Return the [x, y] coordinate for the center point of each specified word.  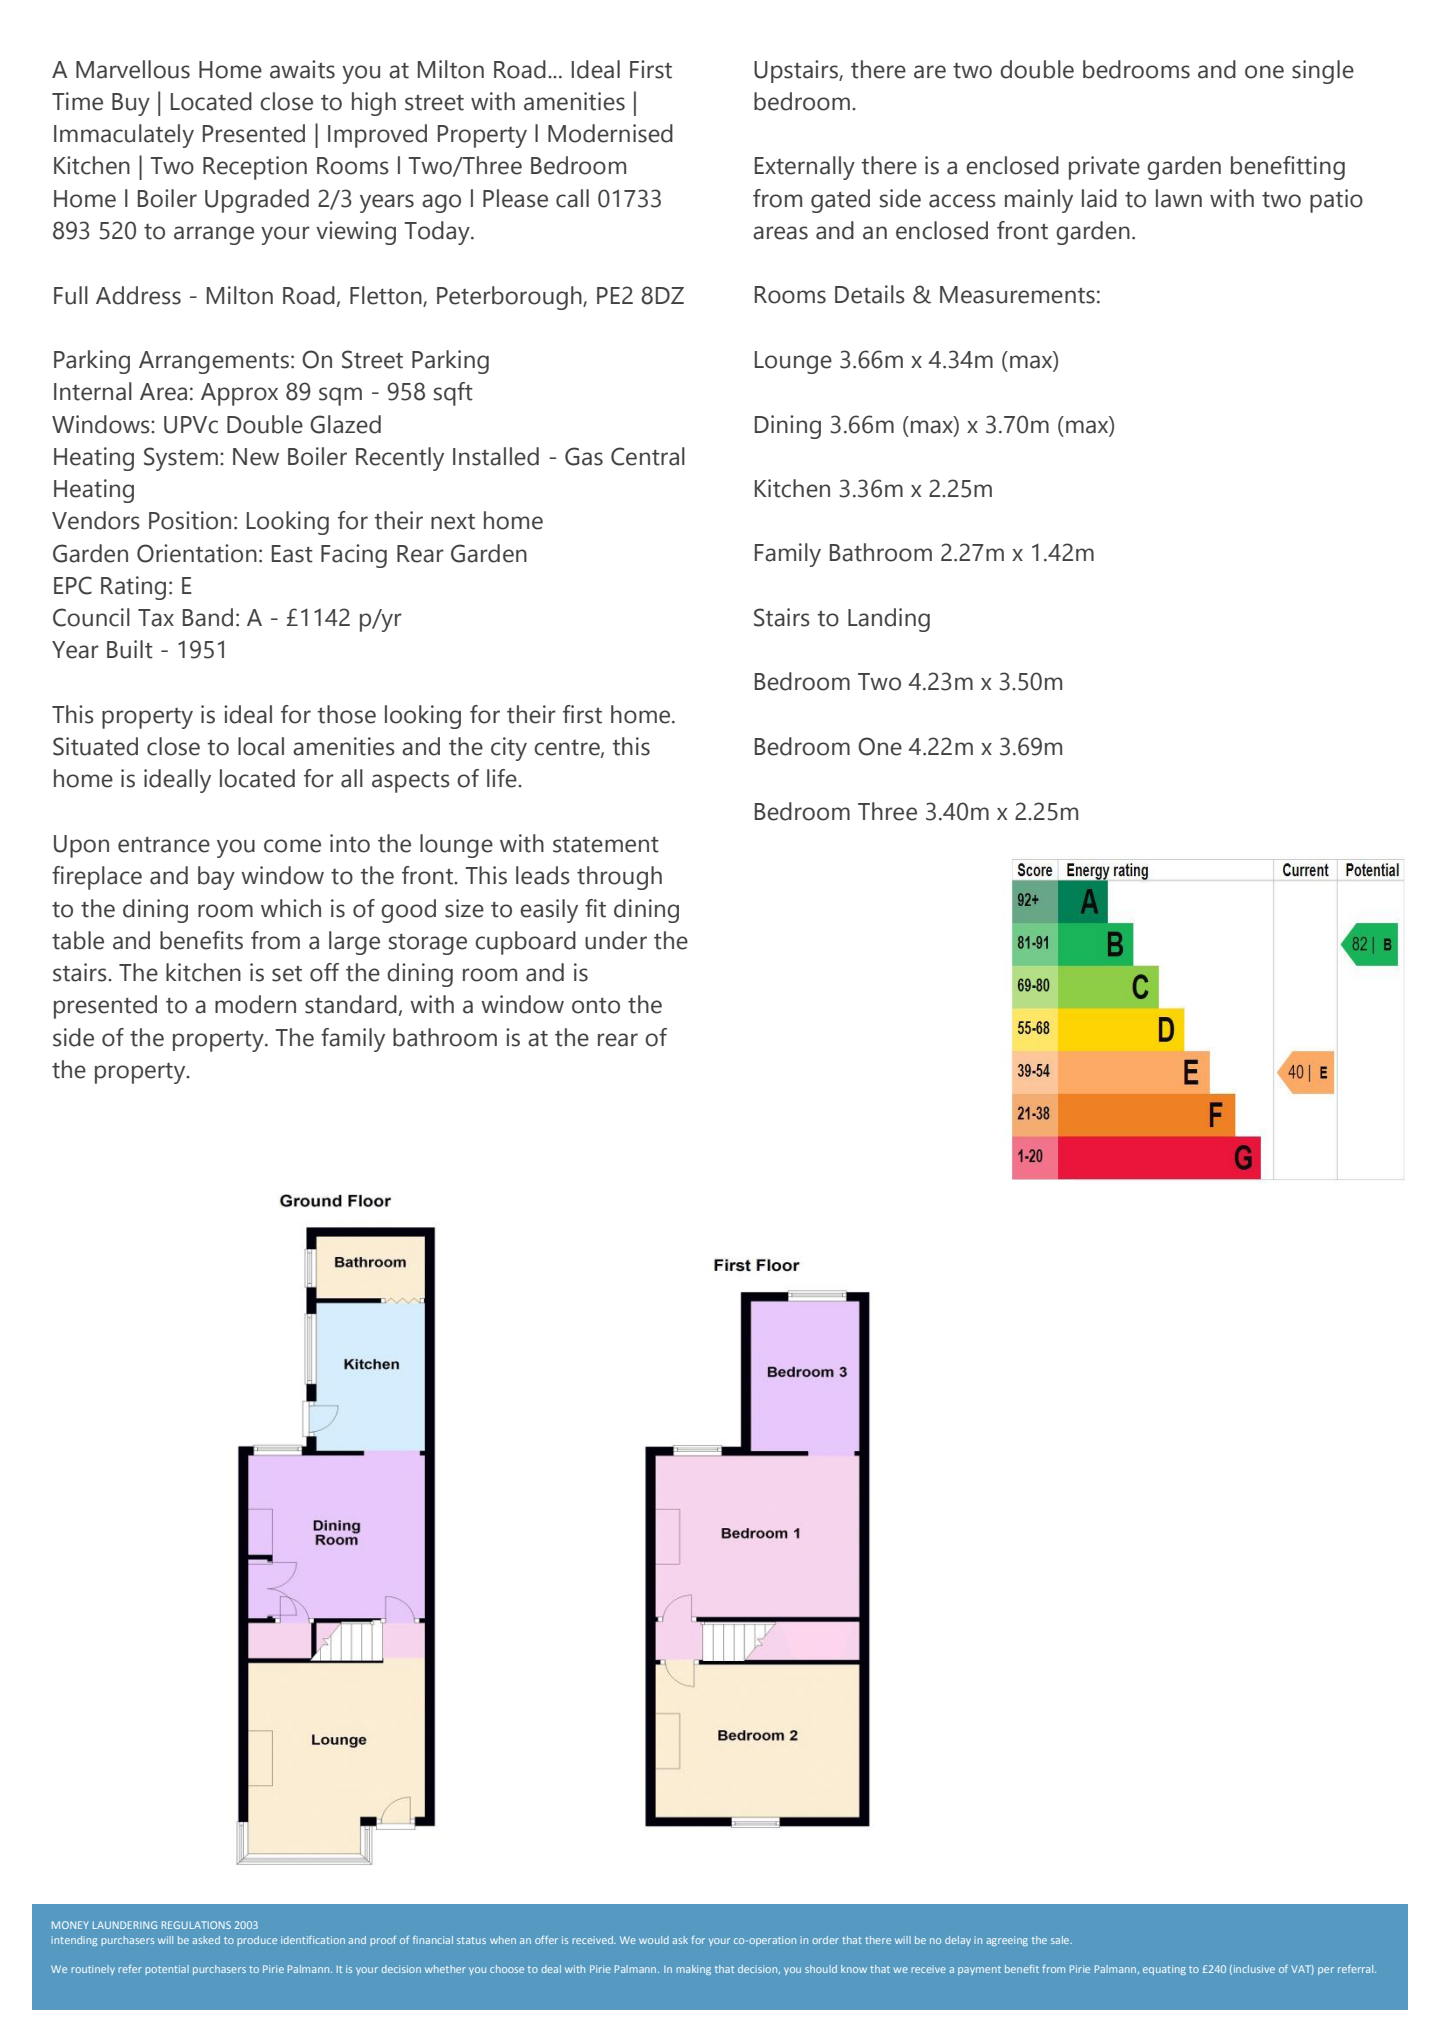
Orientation [197, 553]
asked [206, 1940]
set [287, 973]
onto [596, 1005]
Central [648, 456]
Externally [805, 168]
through [619, 878]
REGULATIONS [196, 1925]
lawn [1179, 198]
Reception [255, 168]
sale [1061, 1940]
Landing [889, 620]
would [654, 1940]
